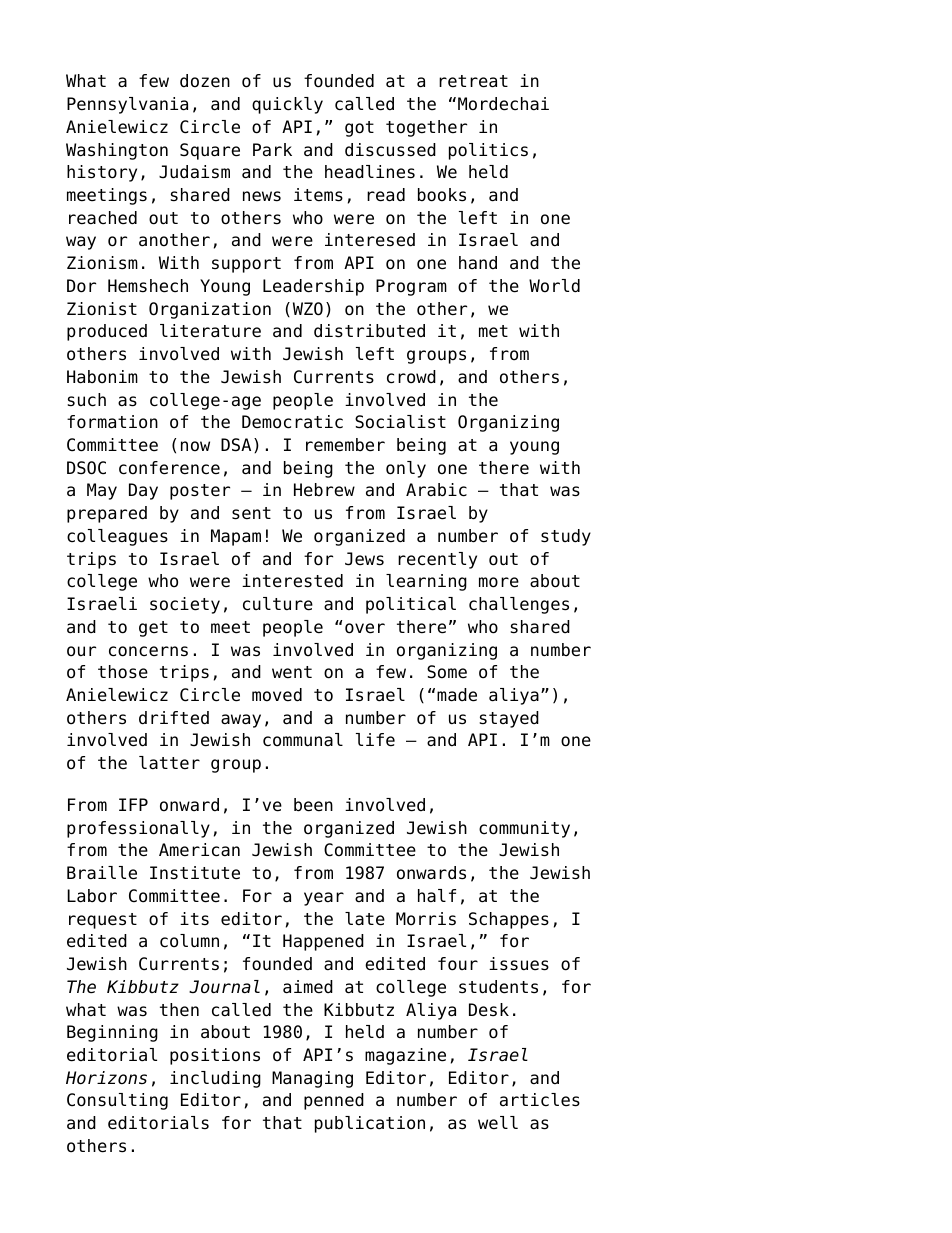 Image resolution: width=952 pixels, height=1233 pixels. I want to click on Pennsylvania, so click(127, 105).
